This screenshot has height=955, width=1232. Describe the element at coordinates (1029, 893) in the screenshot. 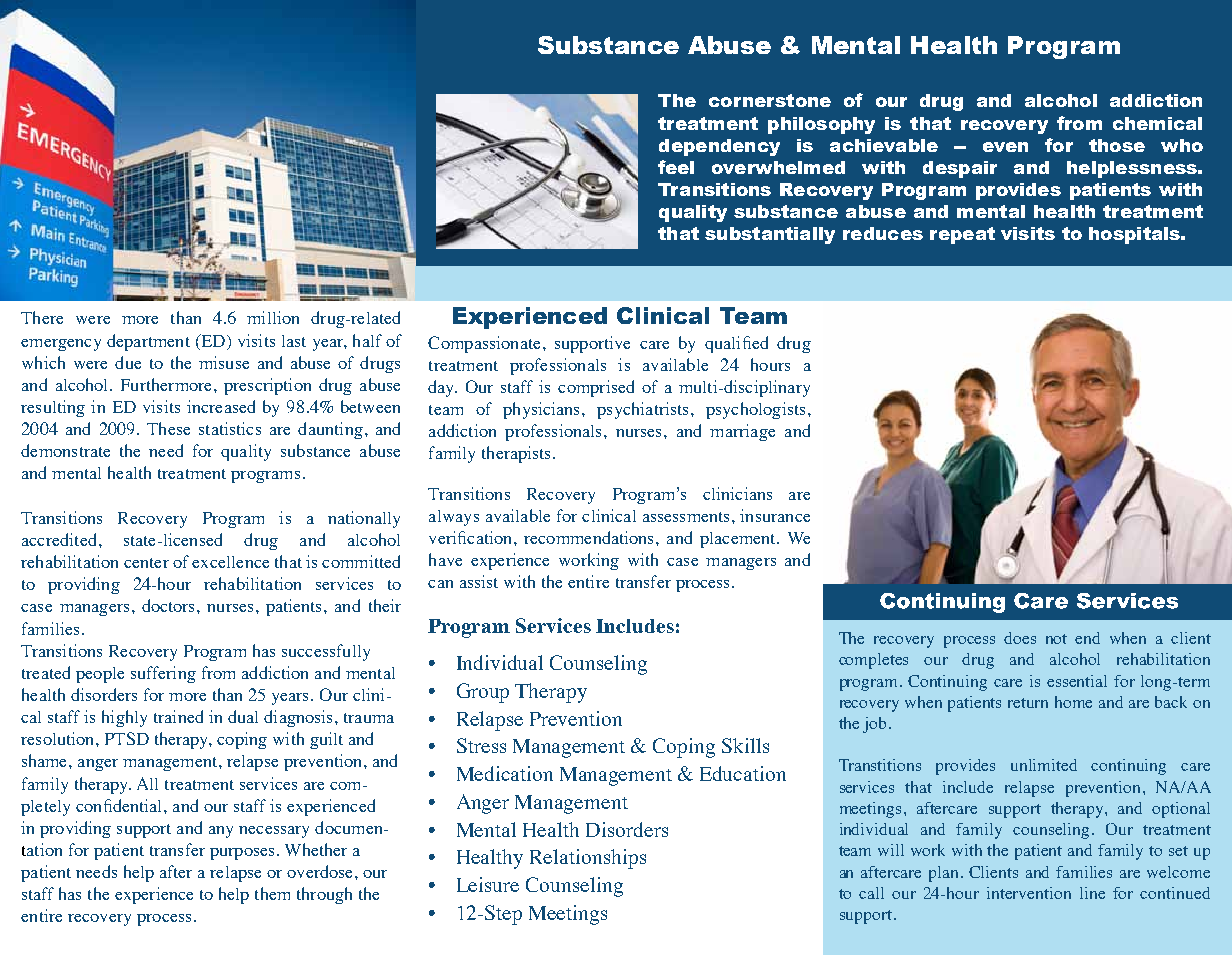

I see `intervention` at that location.
